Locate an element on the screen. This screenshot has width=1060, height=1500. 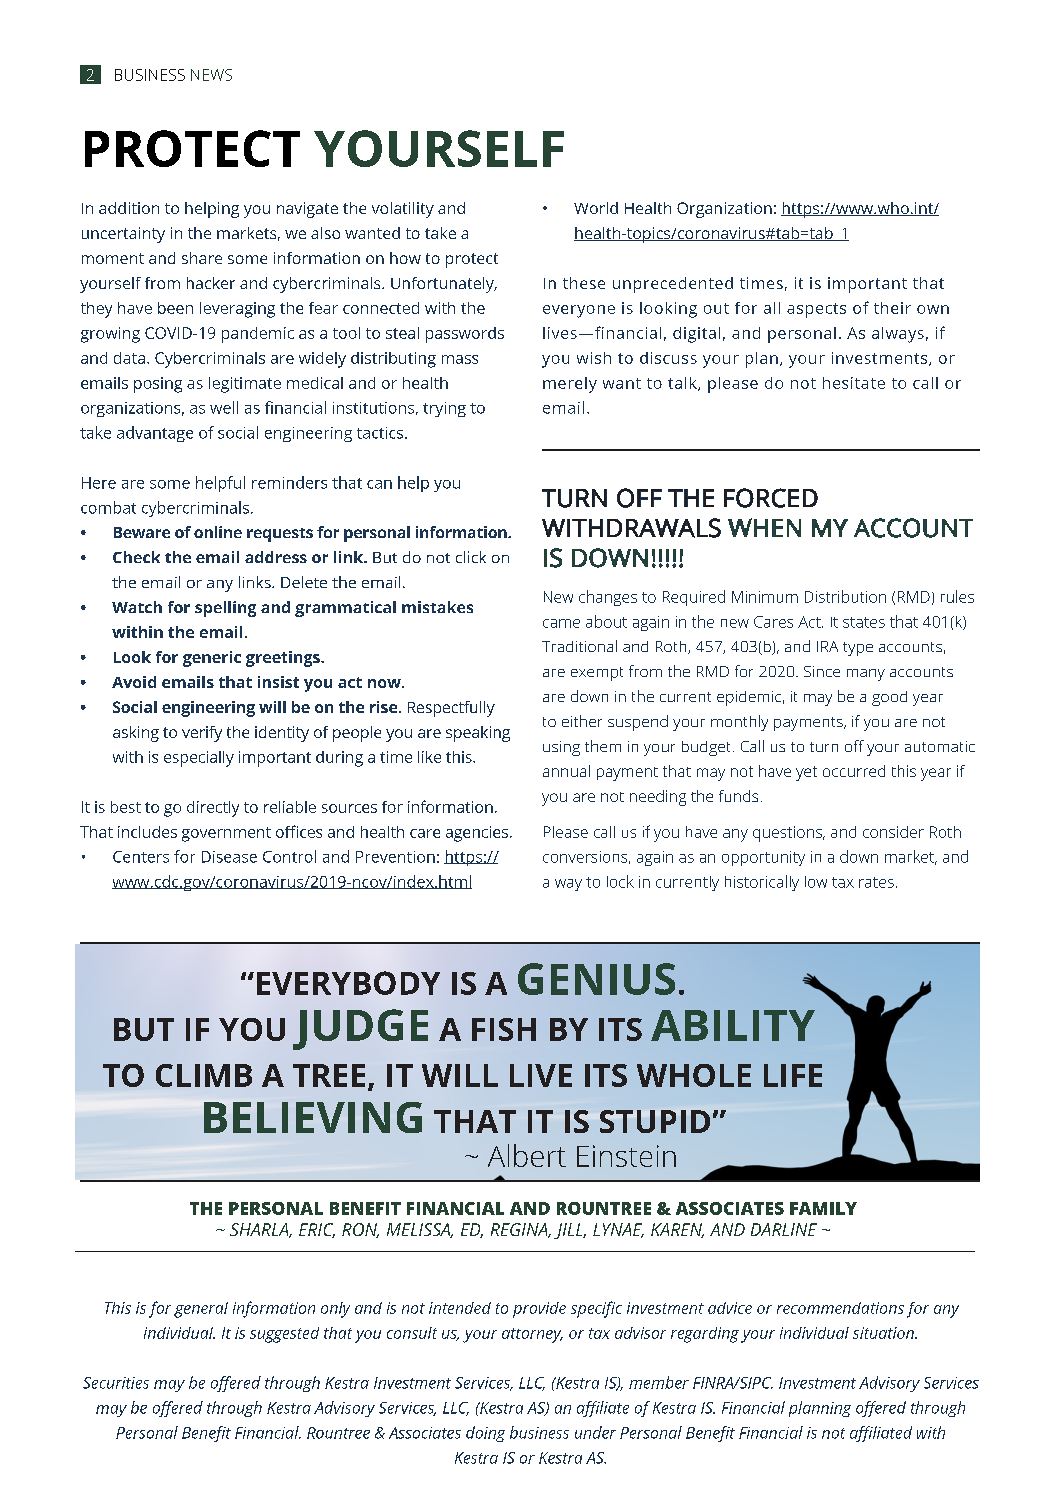
especially is located at coordinates (199, 759).
